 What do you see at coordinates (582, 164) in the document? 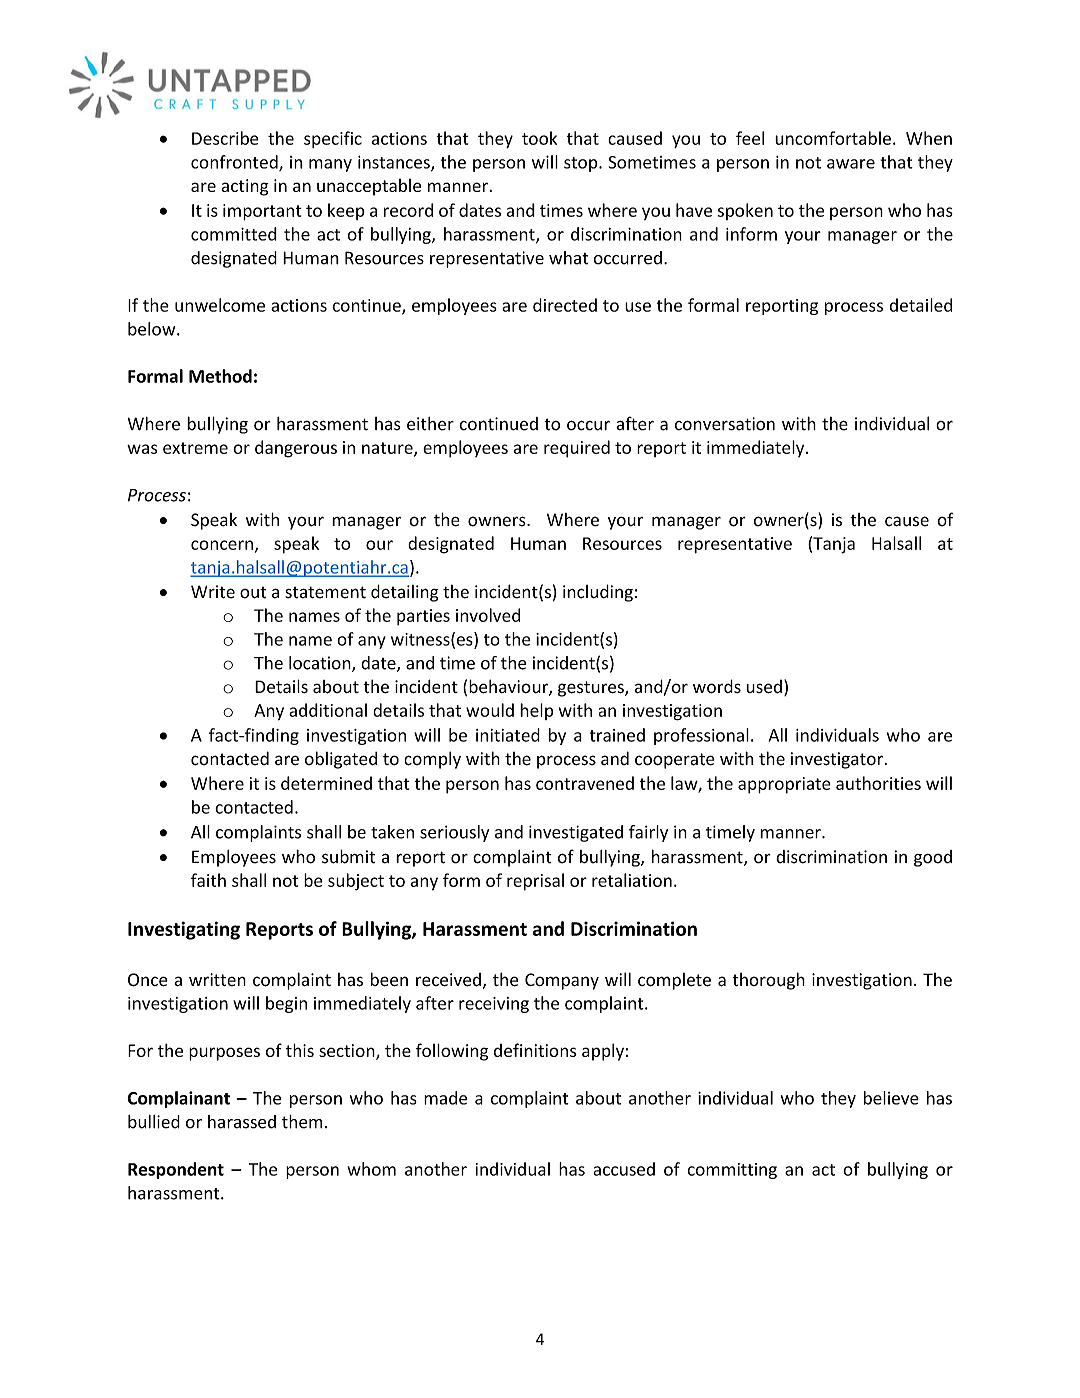
I see `stop` at bounding box center [582, 164].
